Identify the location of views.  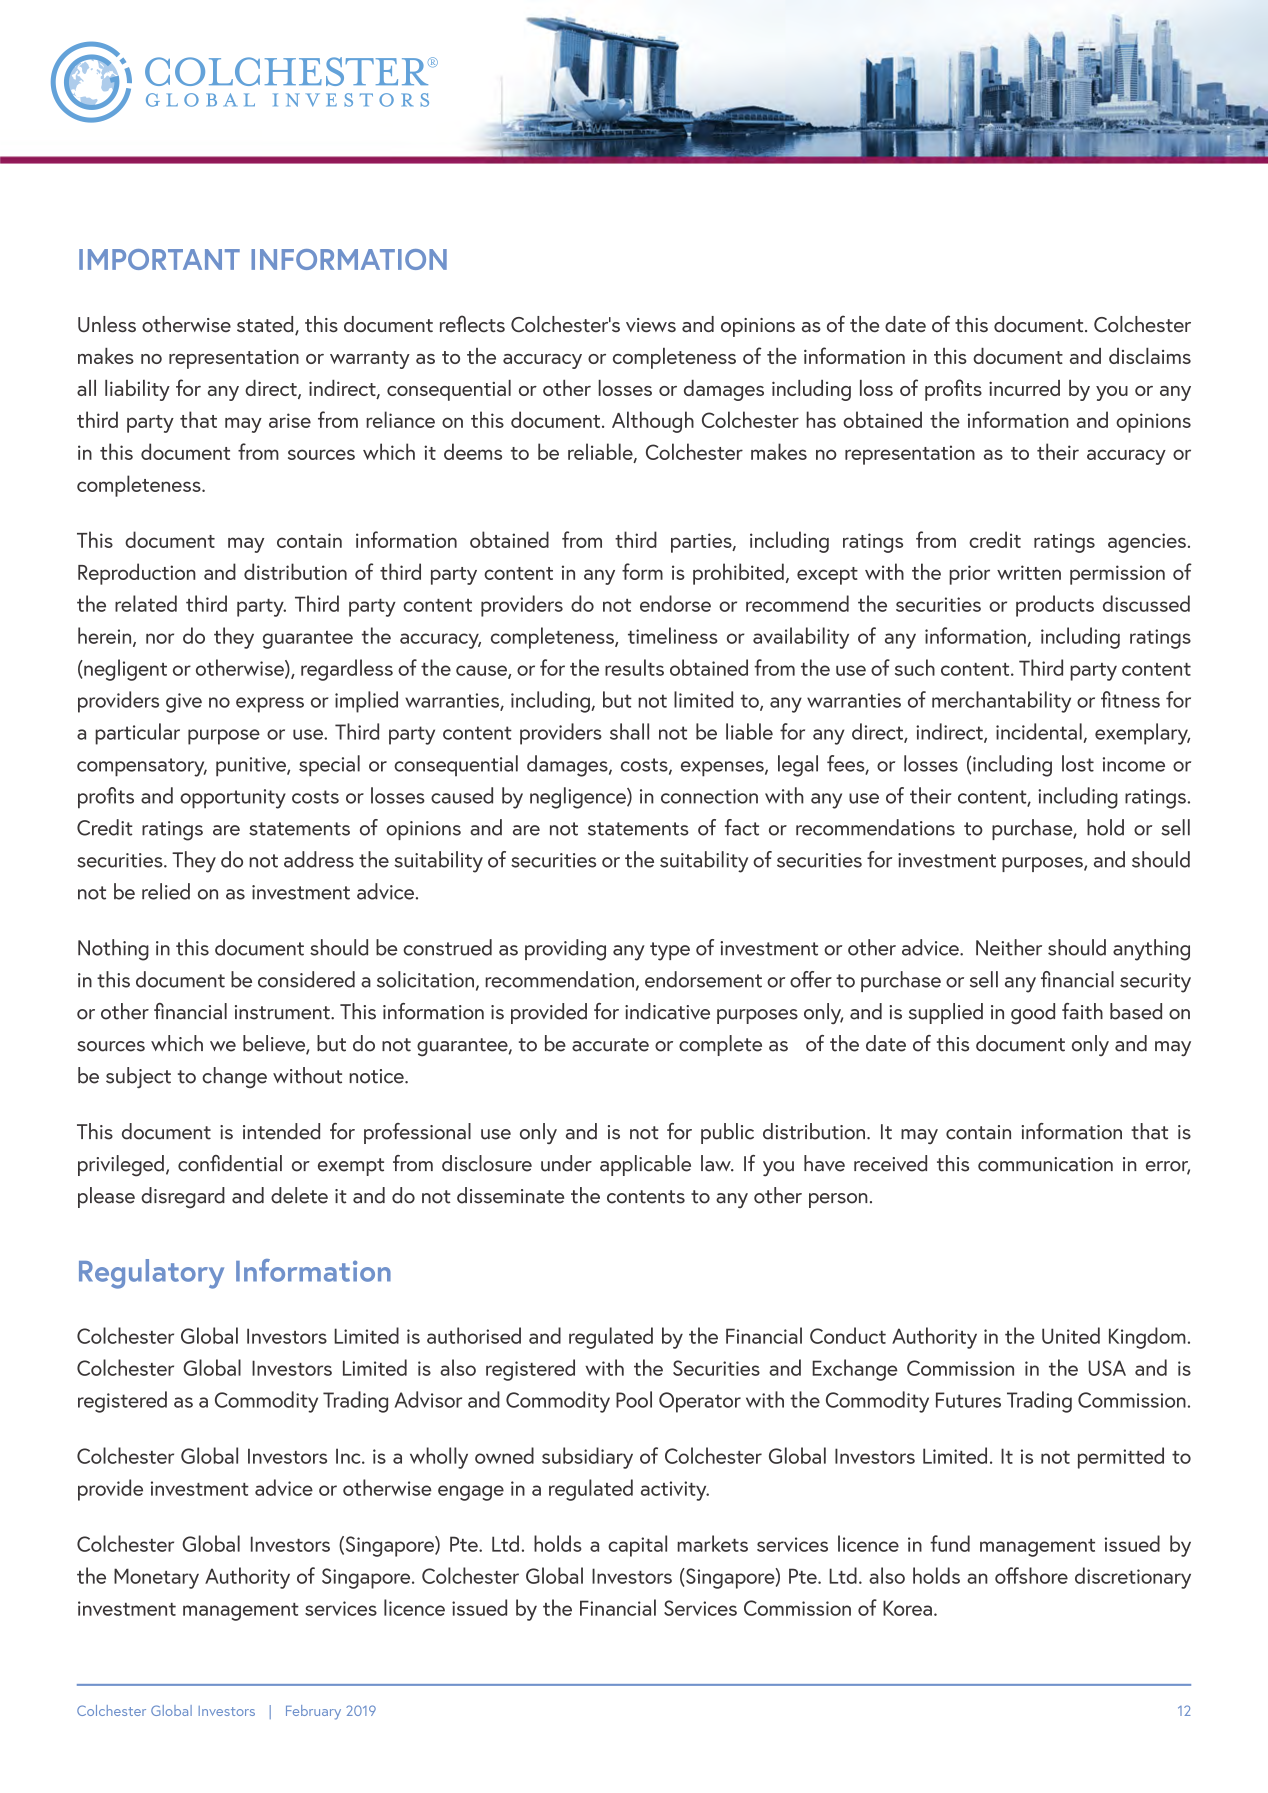
(651, 325).
